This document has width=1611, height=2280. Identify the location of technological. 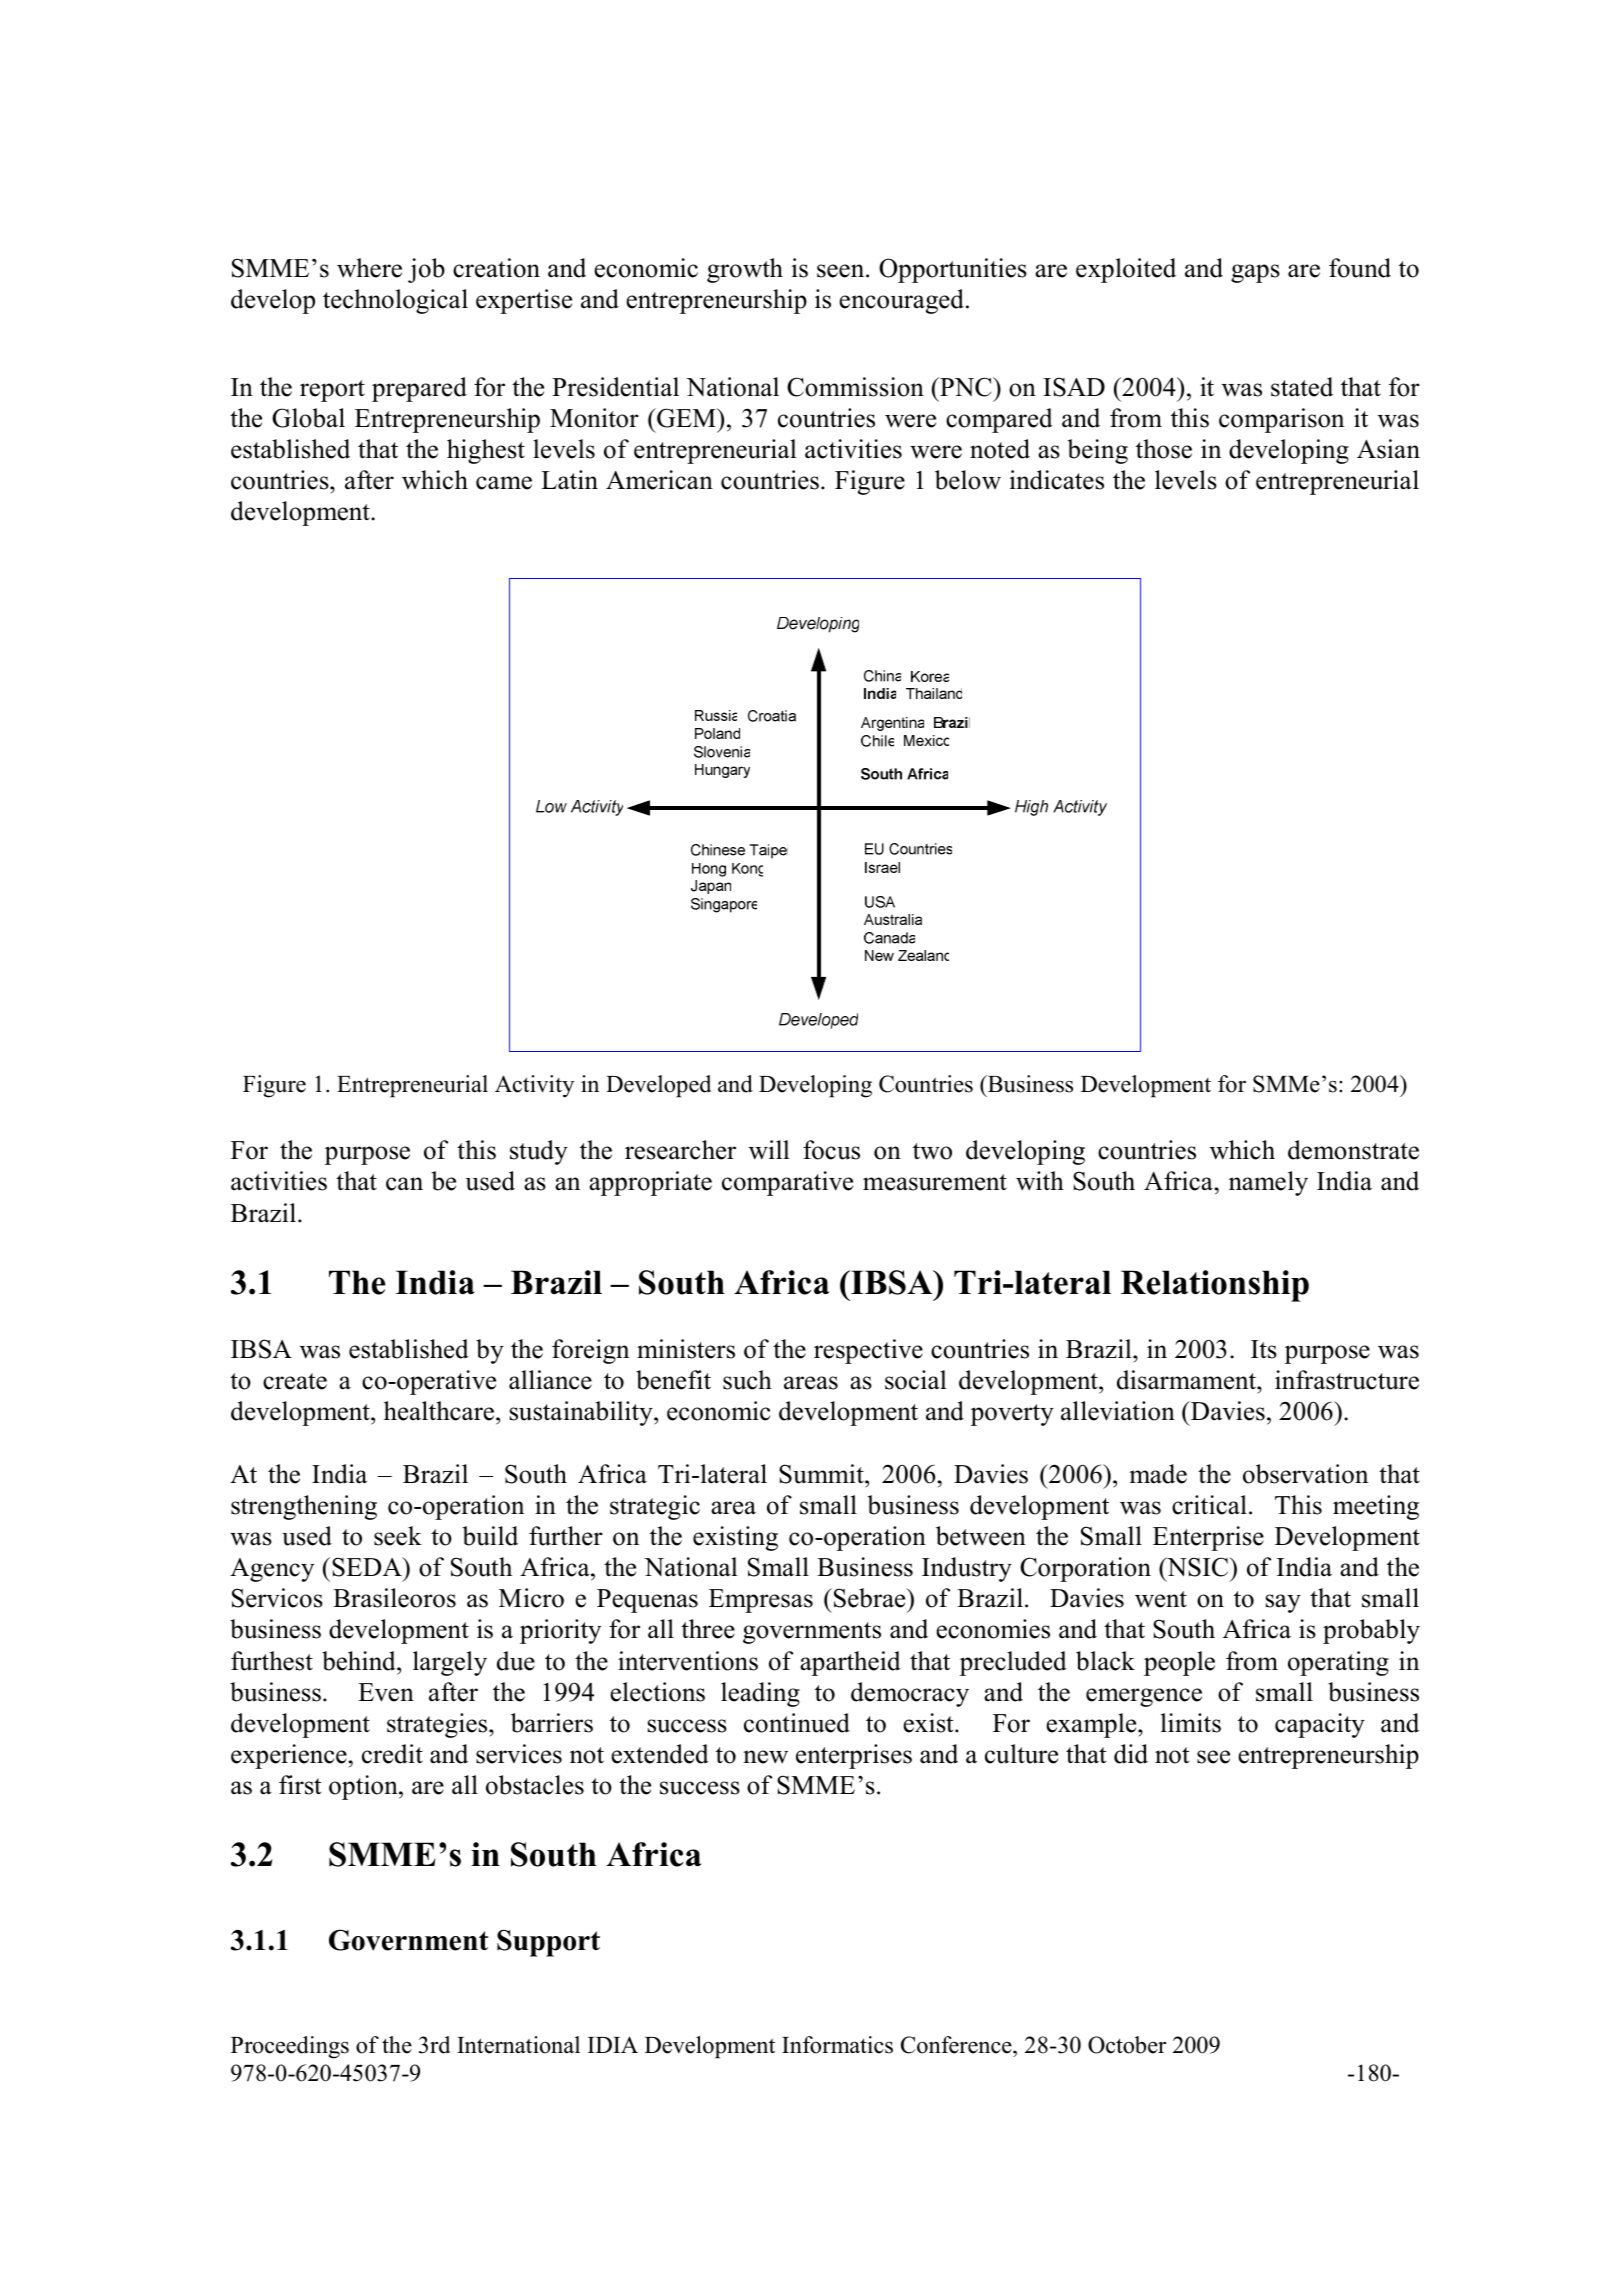
(395, 301).
